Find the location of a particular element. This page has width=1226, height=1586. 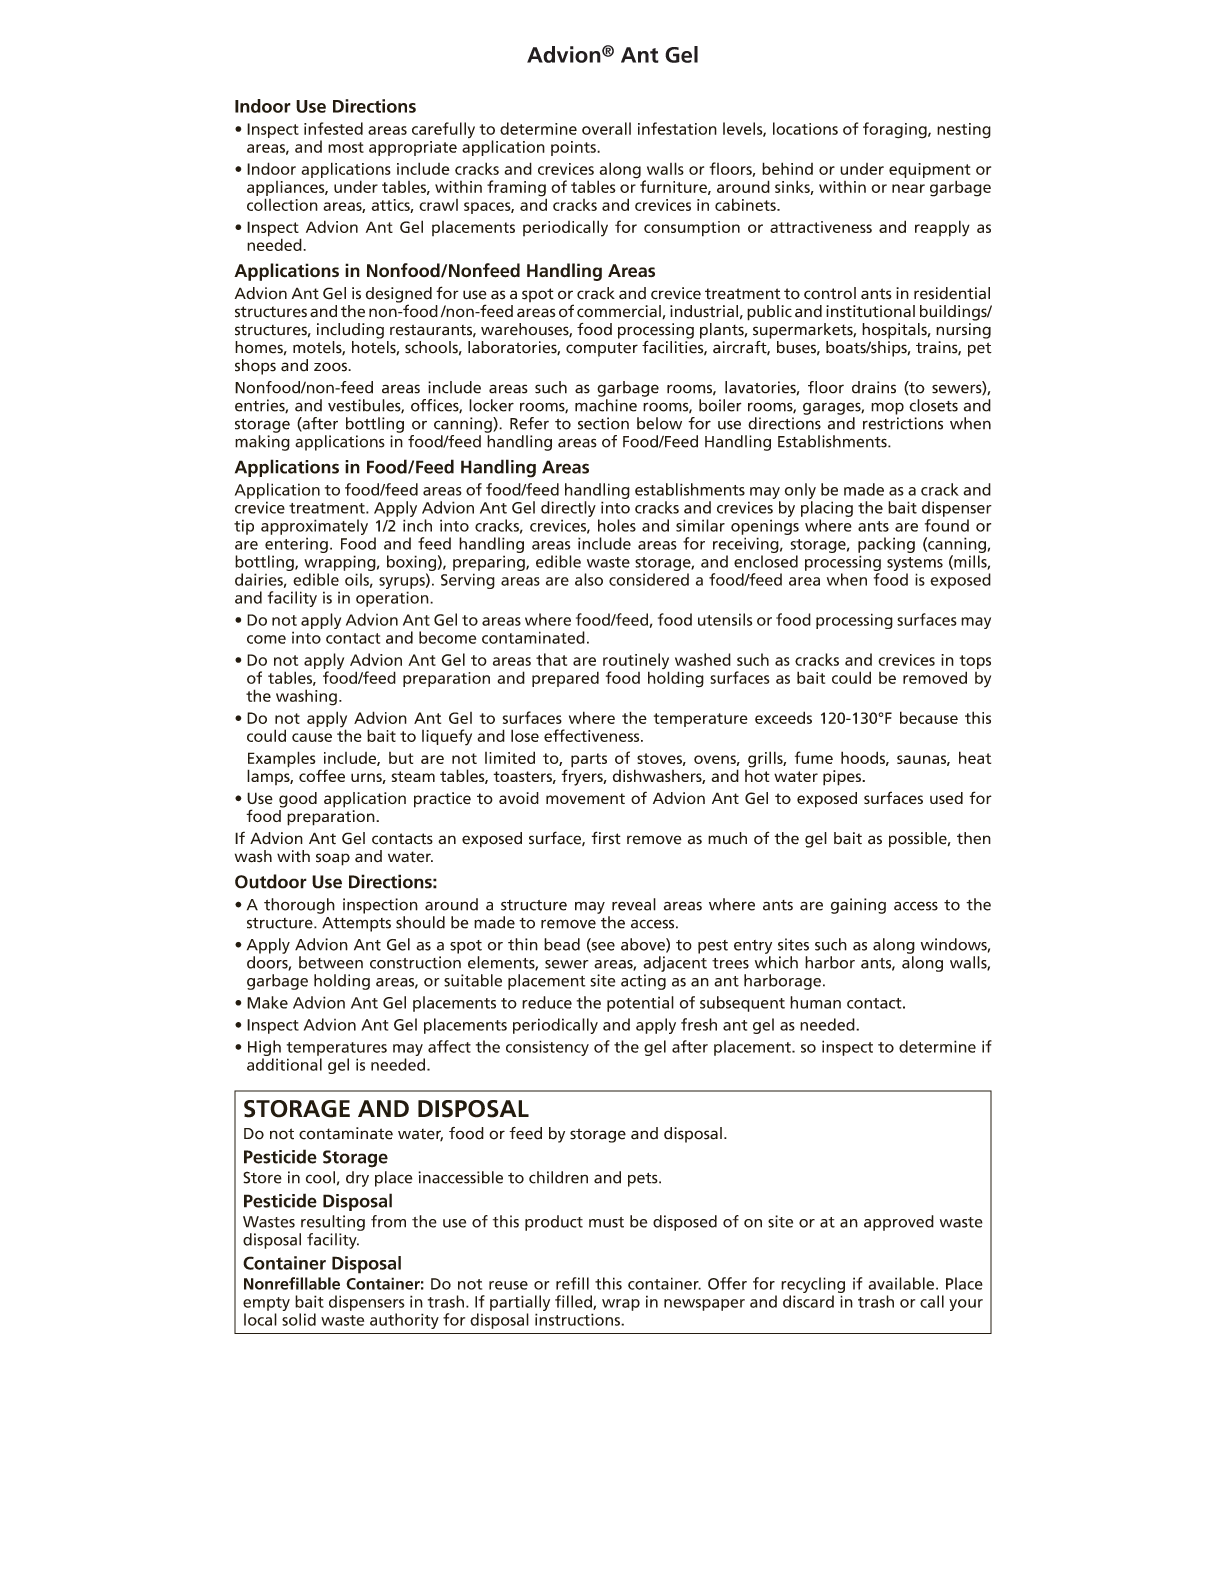

pipes is located at coordinates (843, 778).
